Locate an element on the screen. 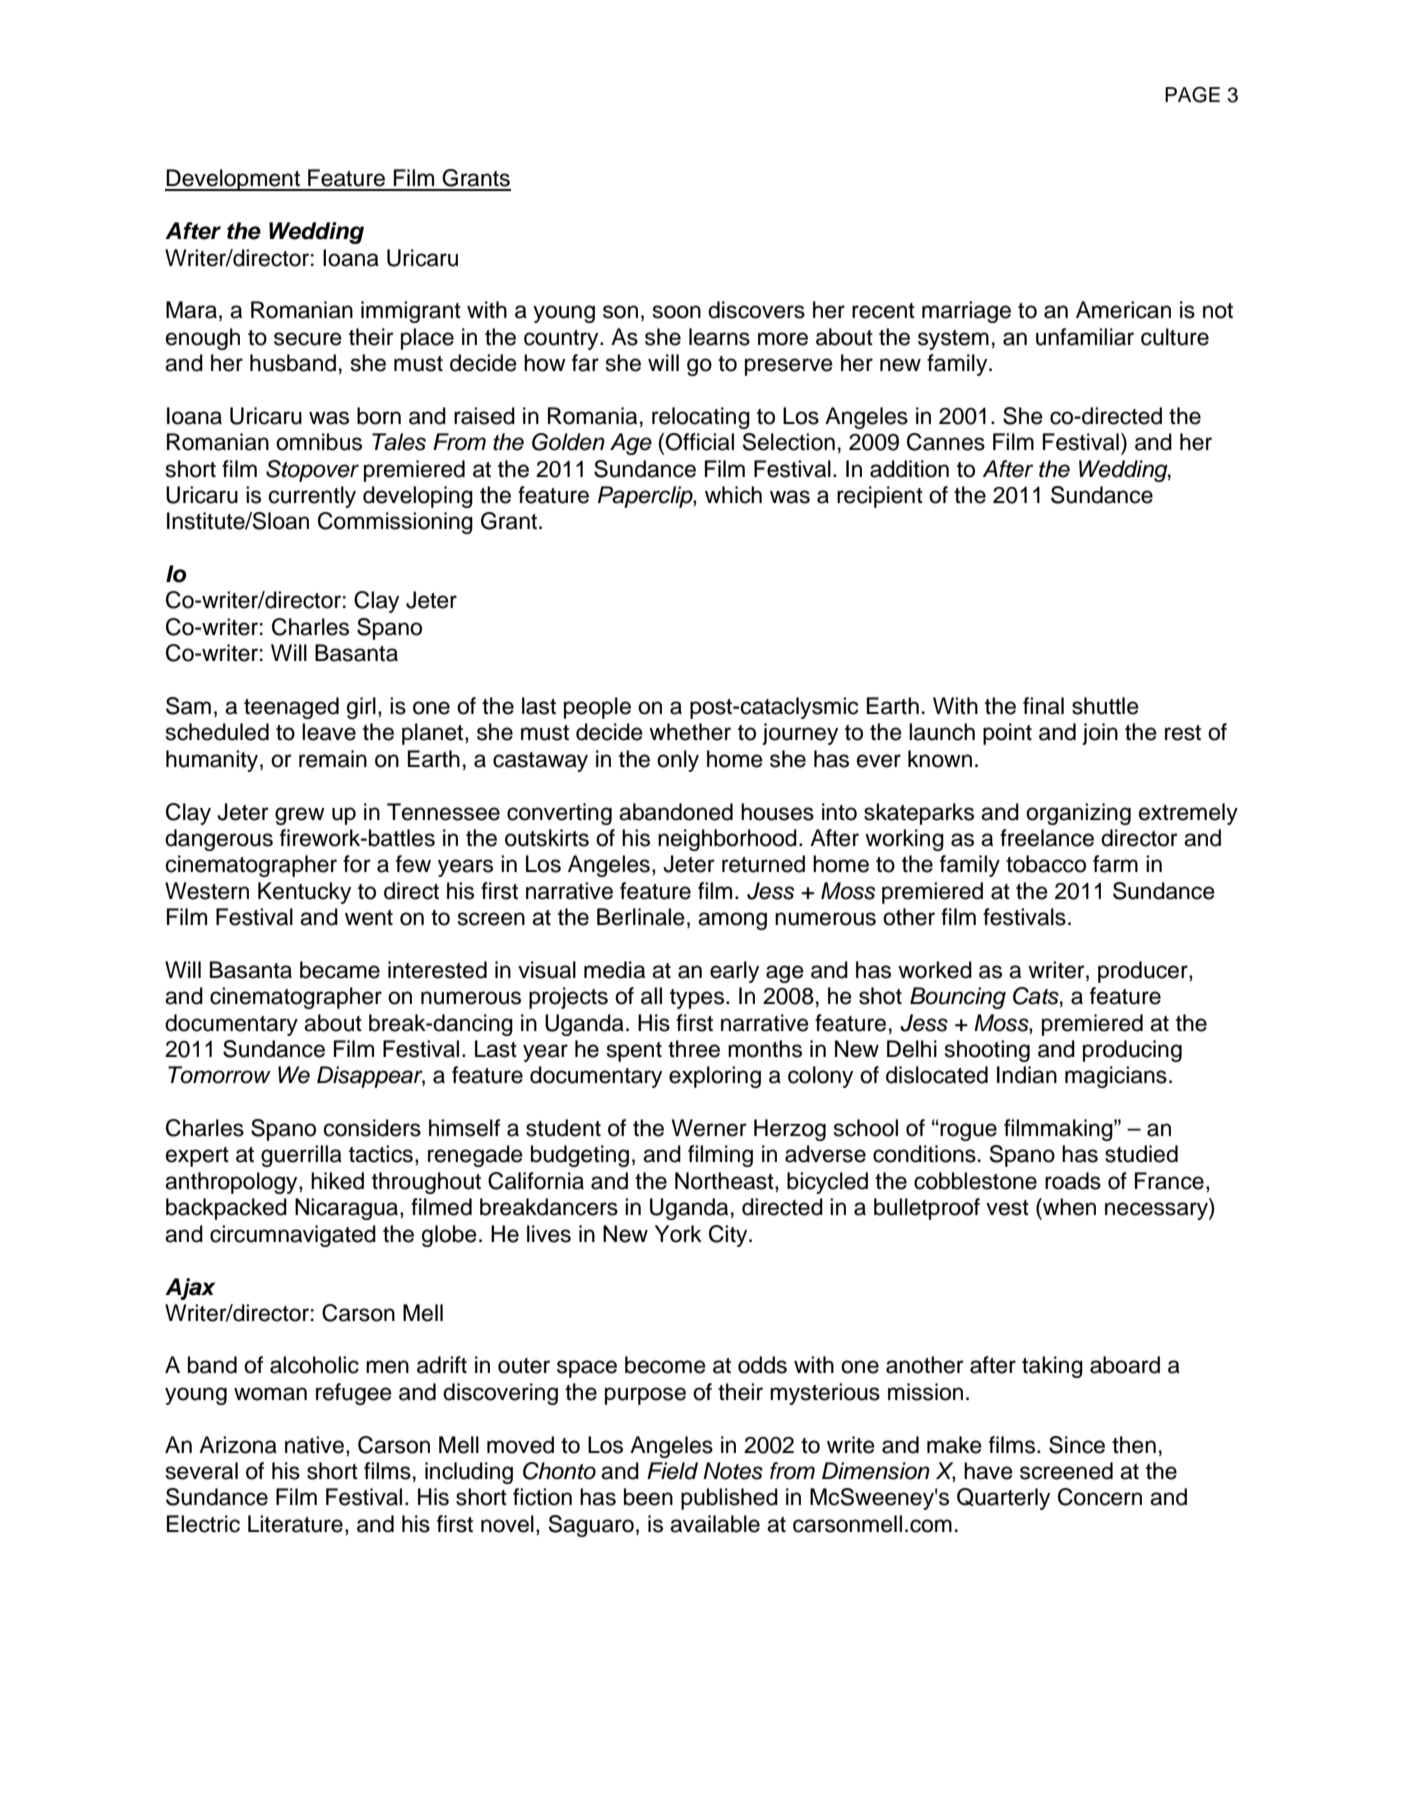  final is located at coordinates (1043, 706).
